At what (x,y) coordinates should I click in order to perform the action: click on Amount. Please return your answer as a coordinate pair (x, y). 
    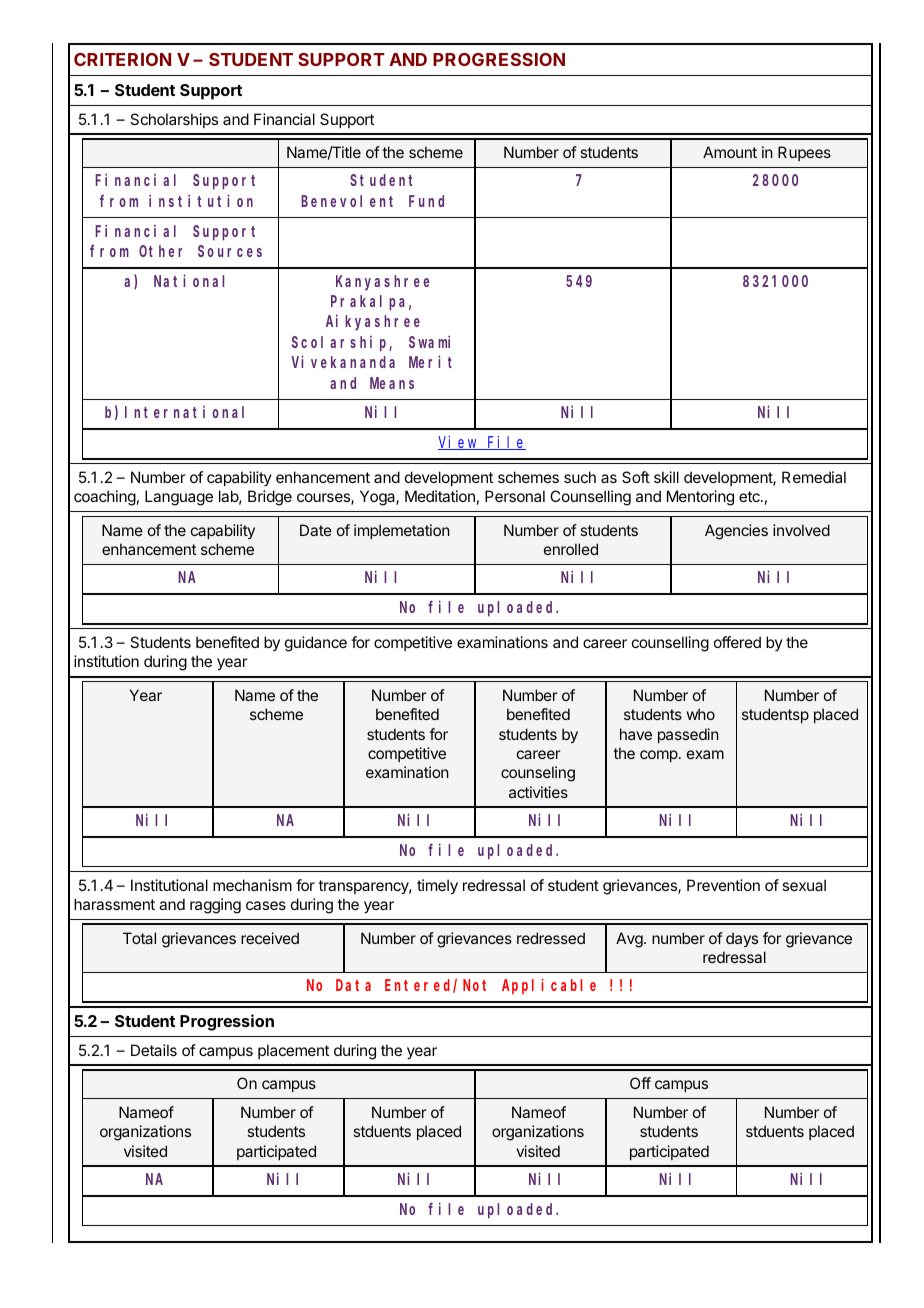
    Looking at the image, I should click on (730, 152).
